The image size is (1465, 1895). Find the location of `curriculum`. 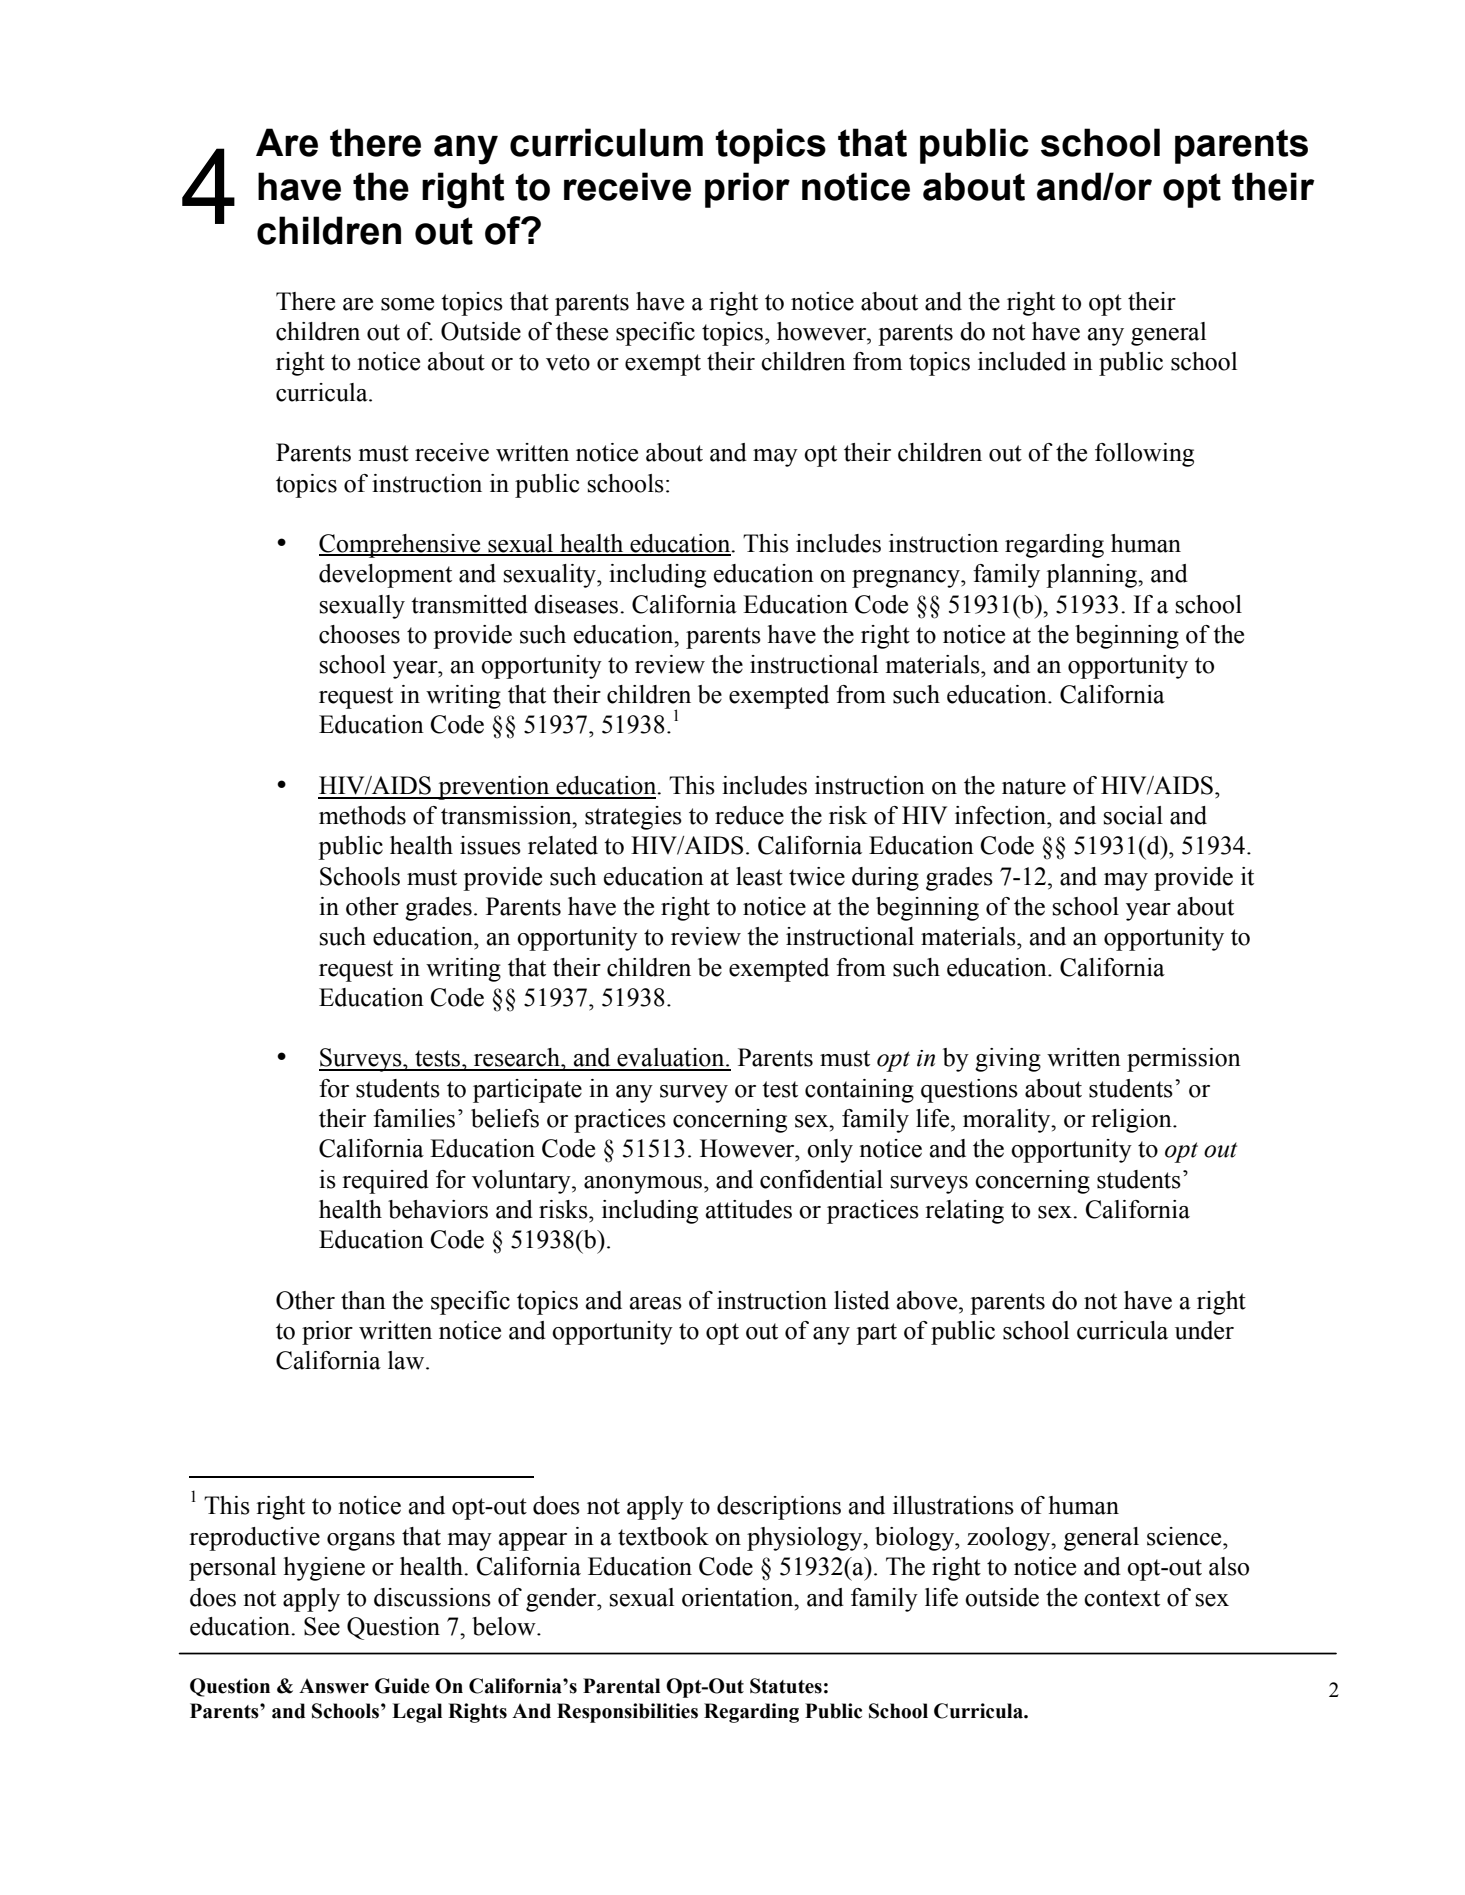

curriculum is located at coordinates (606, 142).
